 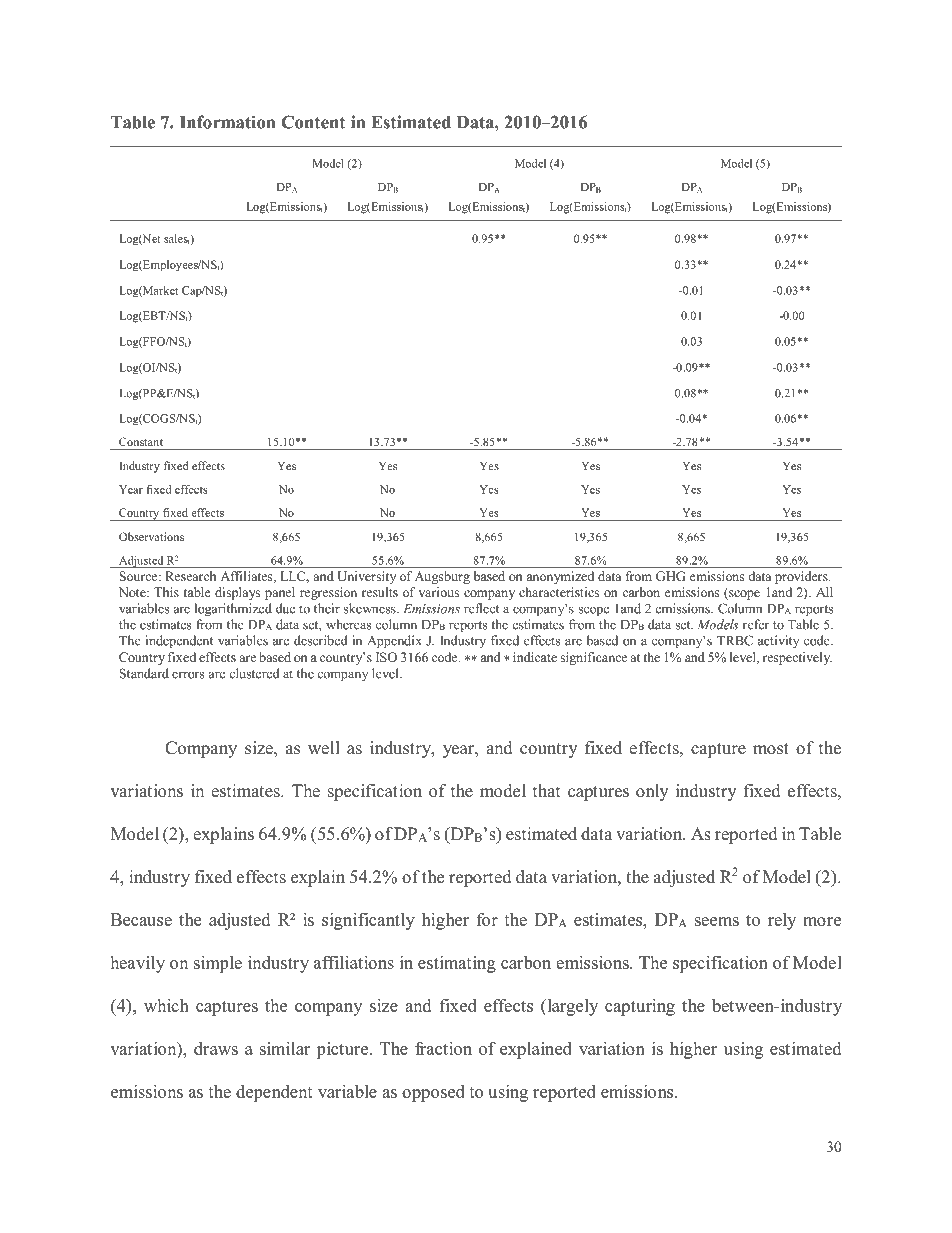 What do you see at coordinates (640, 1007) in the page?
I see `capturing` at bounding box center [640, 1007].
